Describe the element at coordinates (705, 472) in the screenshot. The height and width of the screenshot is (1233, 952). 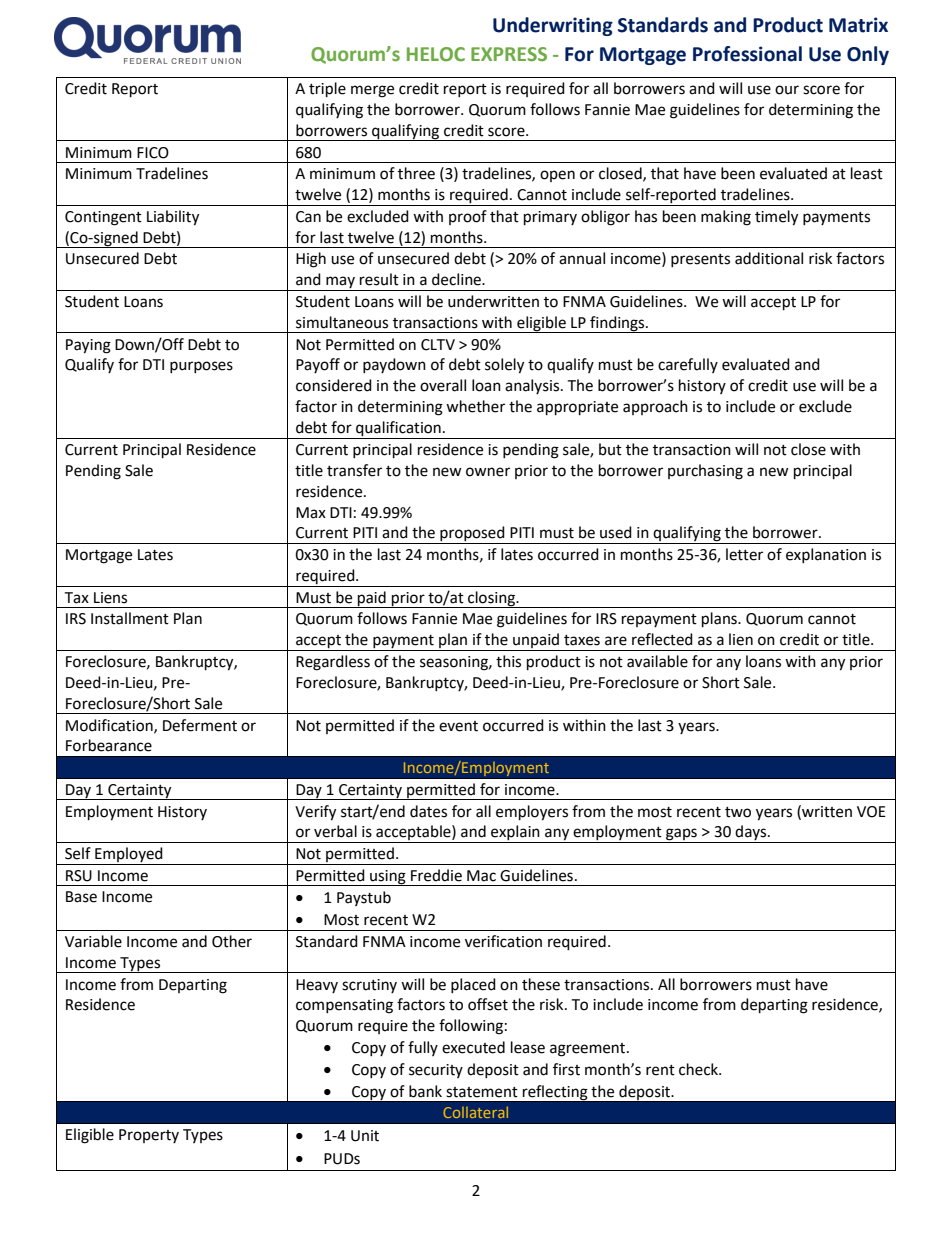
I see `purchasing` at that location.
